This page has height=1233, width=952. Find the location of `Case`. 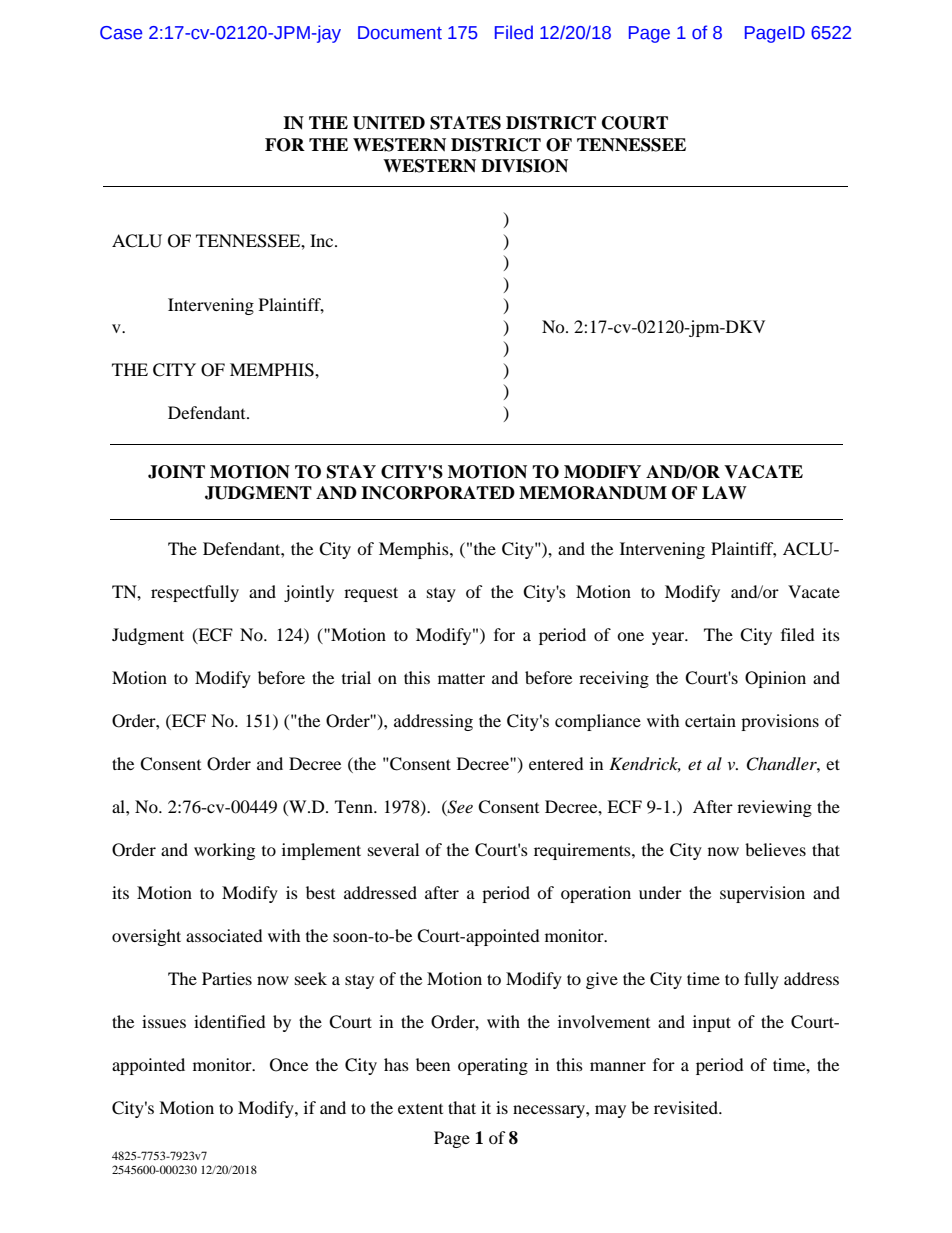

Case is located at coordinates (121, 33).
